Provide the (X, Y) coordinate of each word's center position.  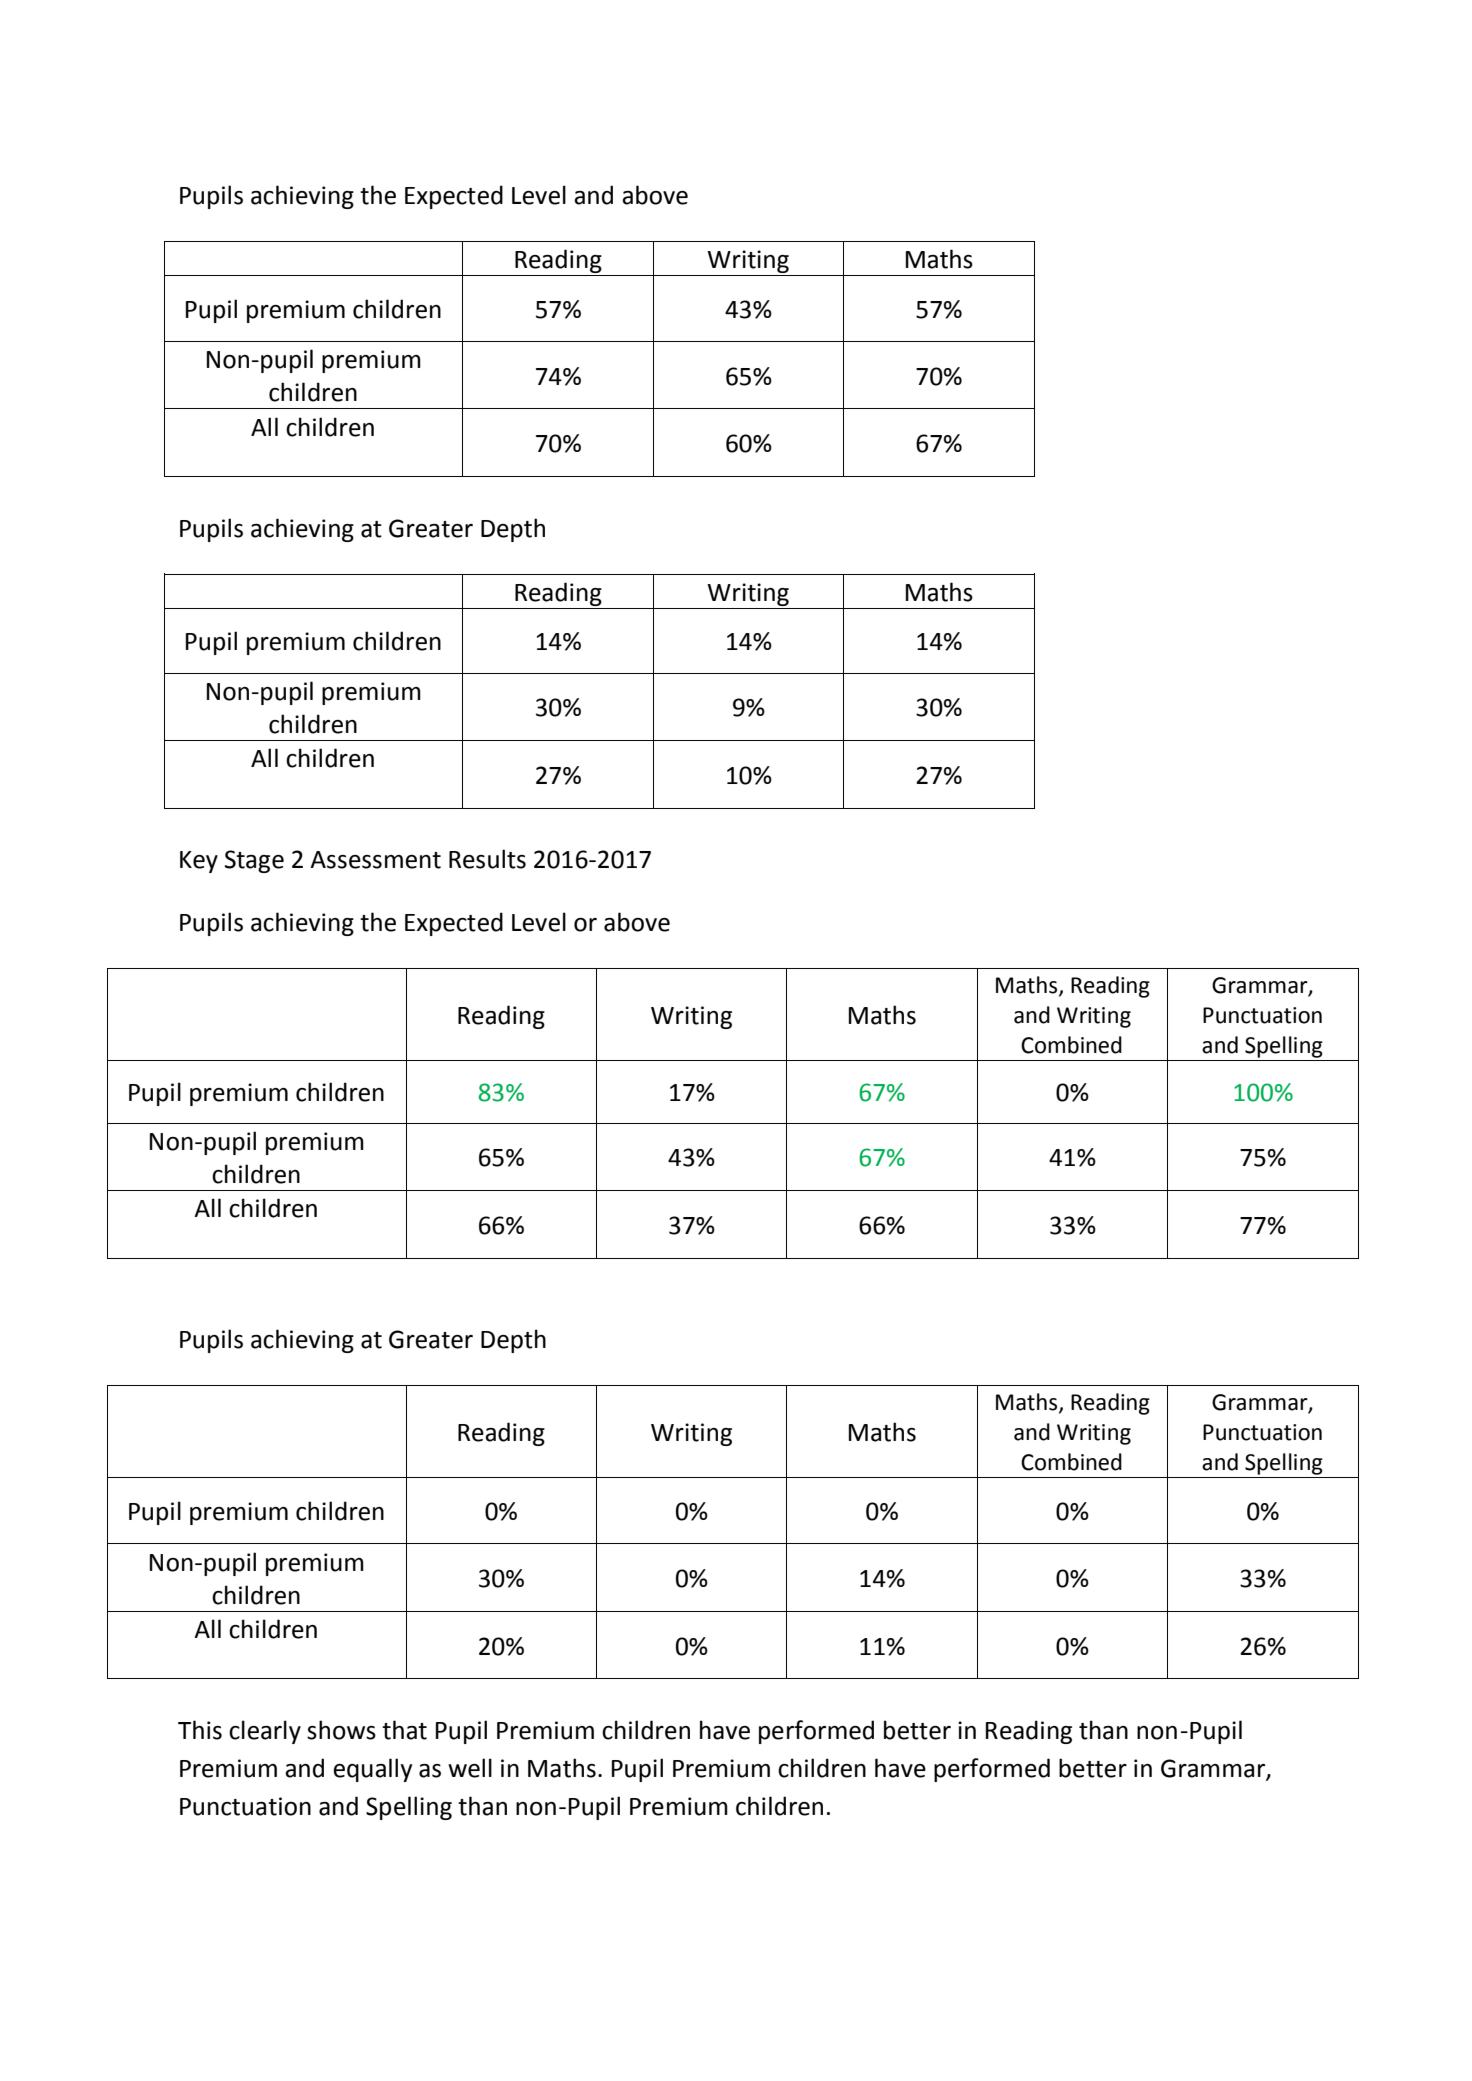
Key (199, 862)
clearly (265, 1732)
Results (487, 859)
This (200, 1730)
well (470, 1768)
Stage (254, 861)
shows (341, 1730)
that (404, 1730)
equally (372, 1770)
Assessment (375, 860)
